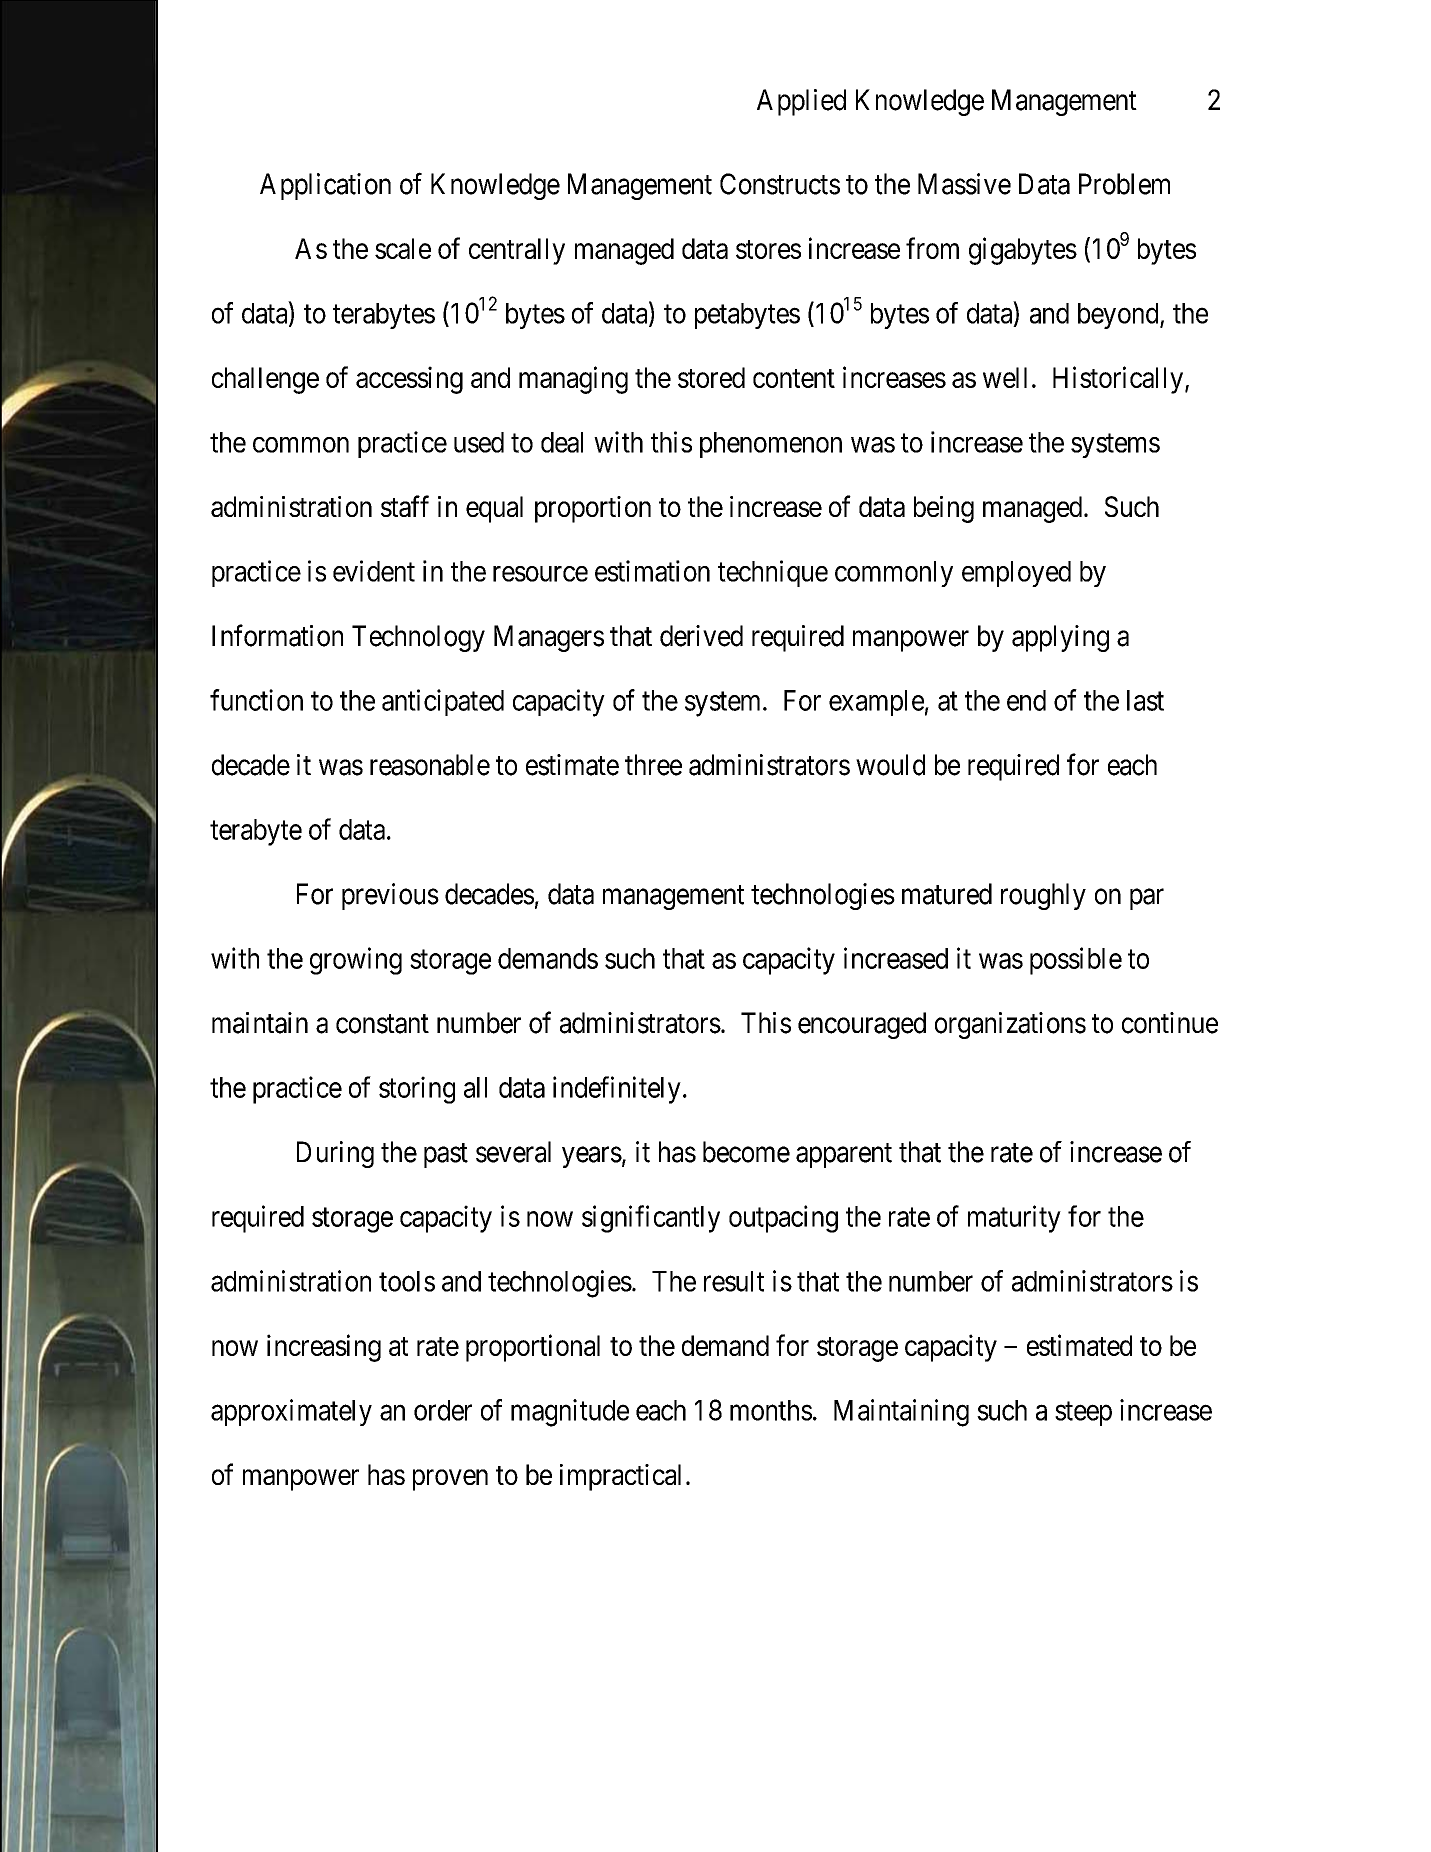 Image resolution: width=1431 pixels, height=1852 pixels. I want to click on Problem, so click(1124, 184).
